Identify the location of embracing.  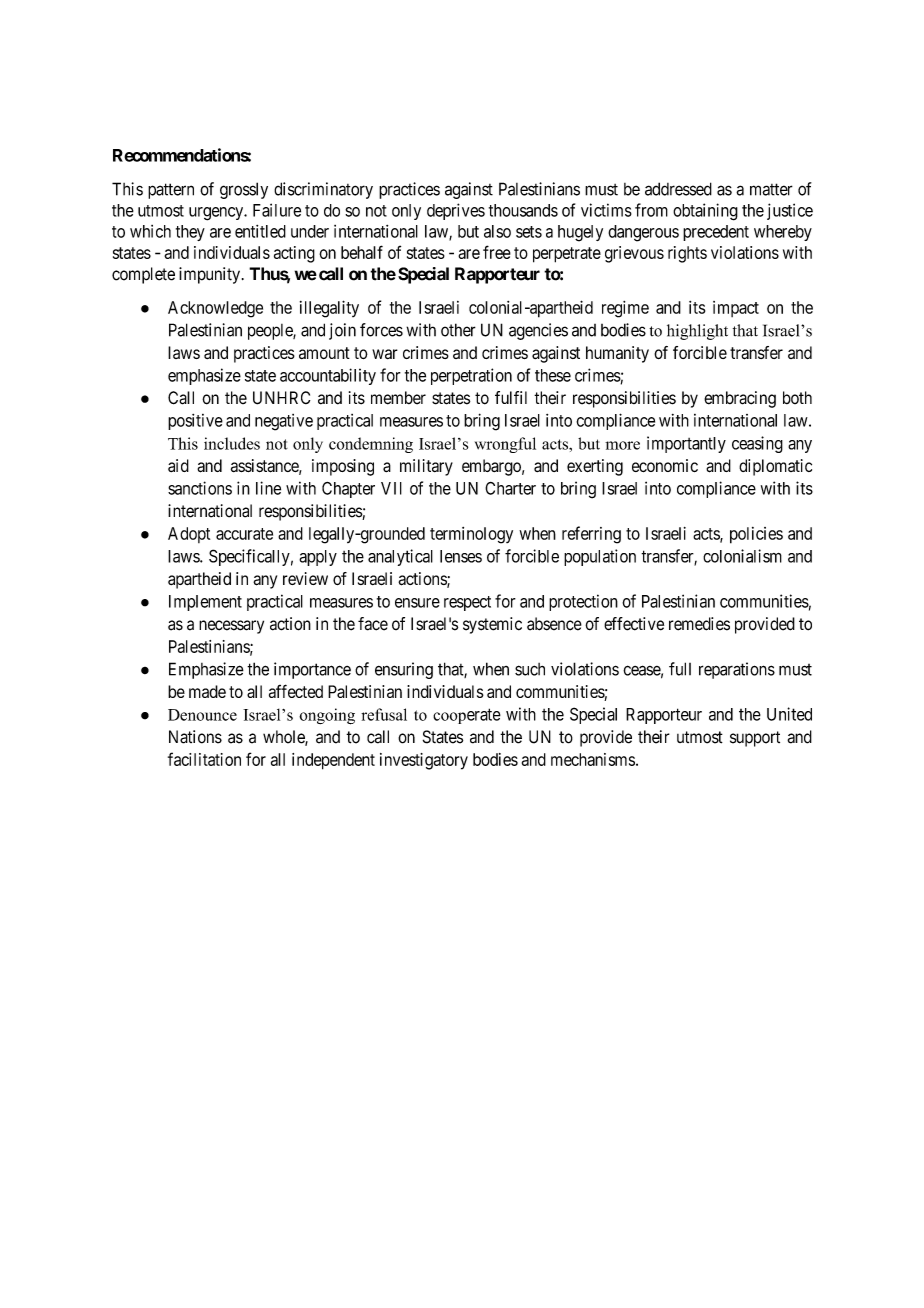
(740, 399).
